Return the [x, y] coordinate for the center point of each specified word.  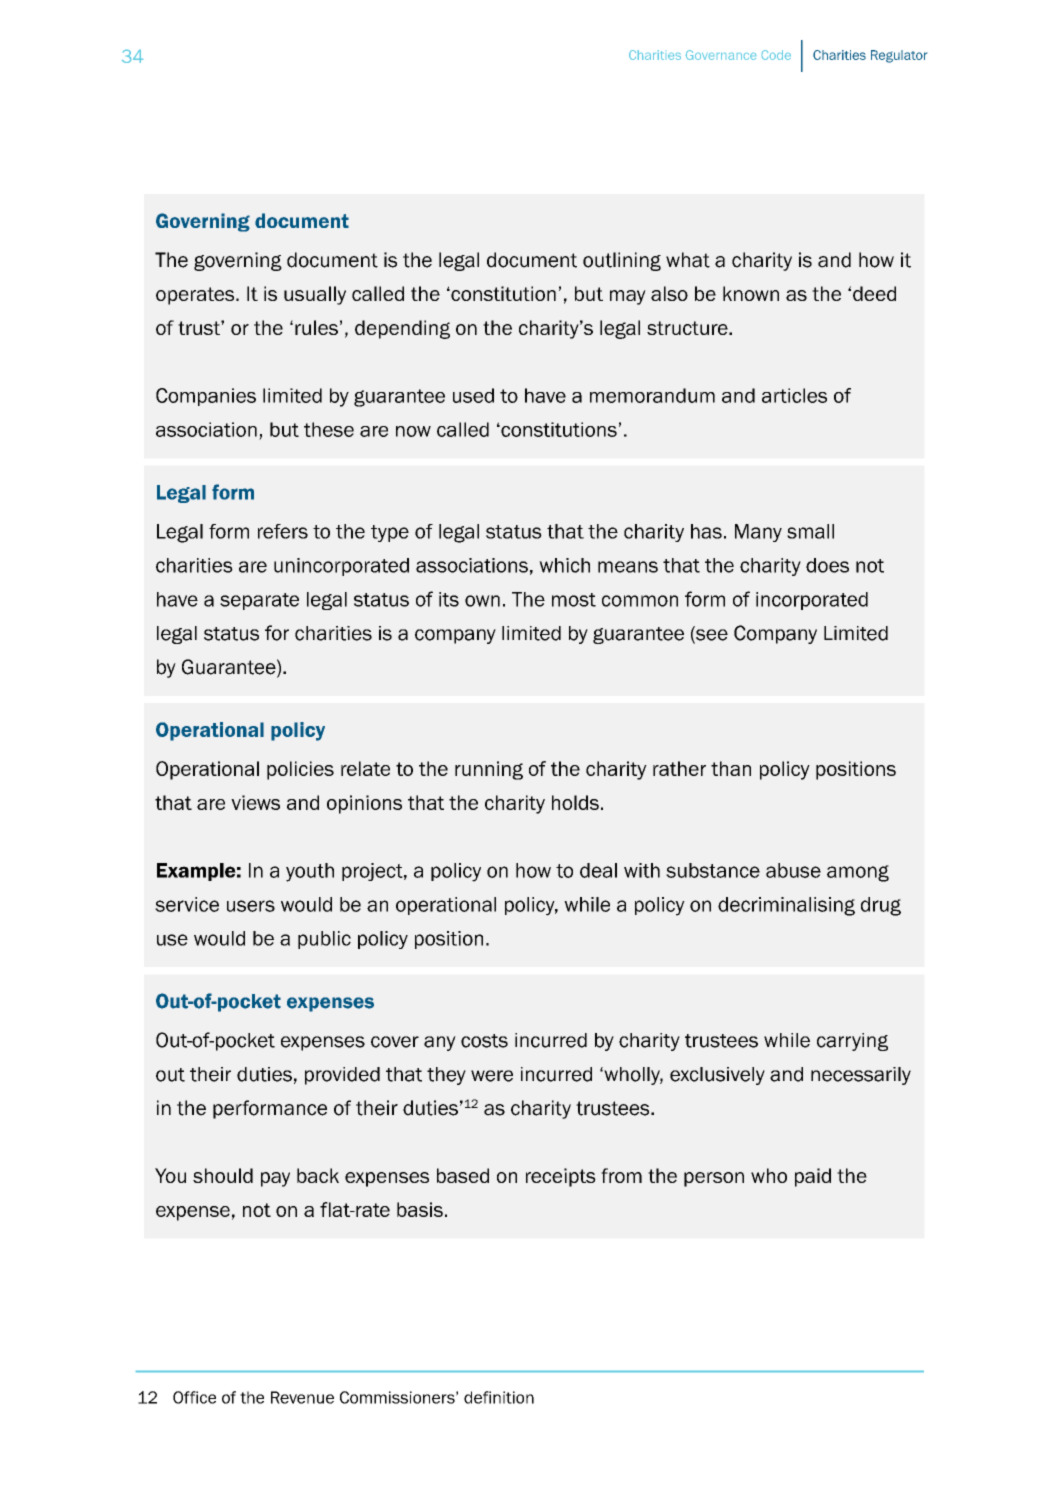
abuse [793, 870]
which [564, 565]
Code [776, 55]
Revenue [302, 1397]
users [251, 906]
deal [598, 870]
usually [315, 295]
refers [283, 531]
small [810, 531]
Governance [721, 55]
